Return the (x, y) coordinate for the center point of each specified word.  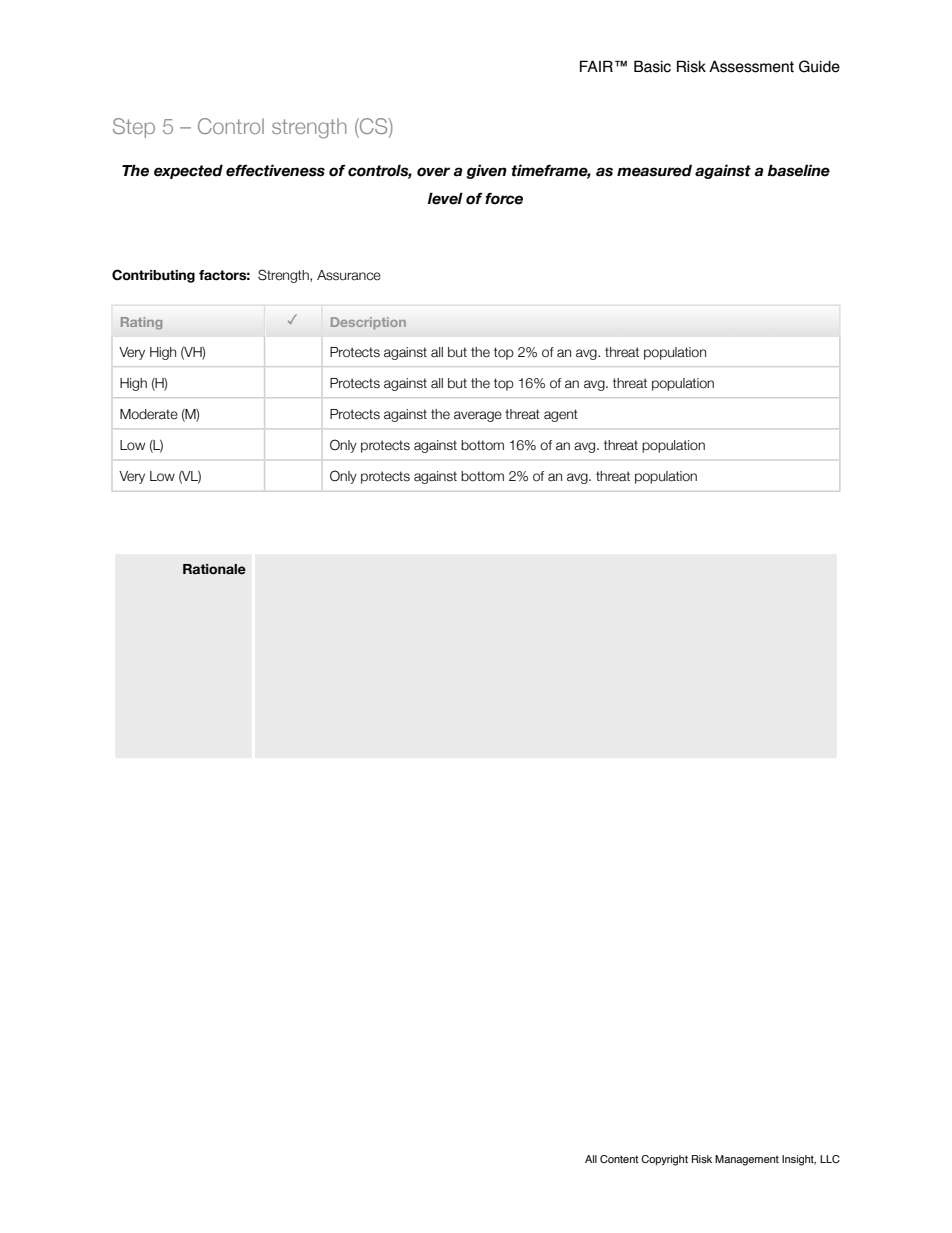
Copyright (664, 1160)
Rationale (214, 569)
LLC (830, 1159)
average (478, 416)
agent (561, 415)
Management (747, 1160)
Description (368, 323)
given (486, 171)
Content (619, 1159)
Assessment (751, 66)
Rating (141, 323)
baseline (798, 170)
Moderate (149, 414)
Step (134, 128)
